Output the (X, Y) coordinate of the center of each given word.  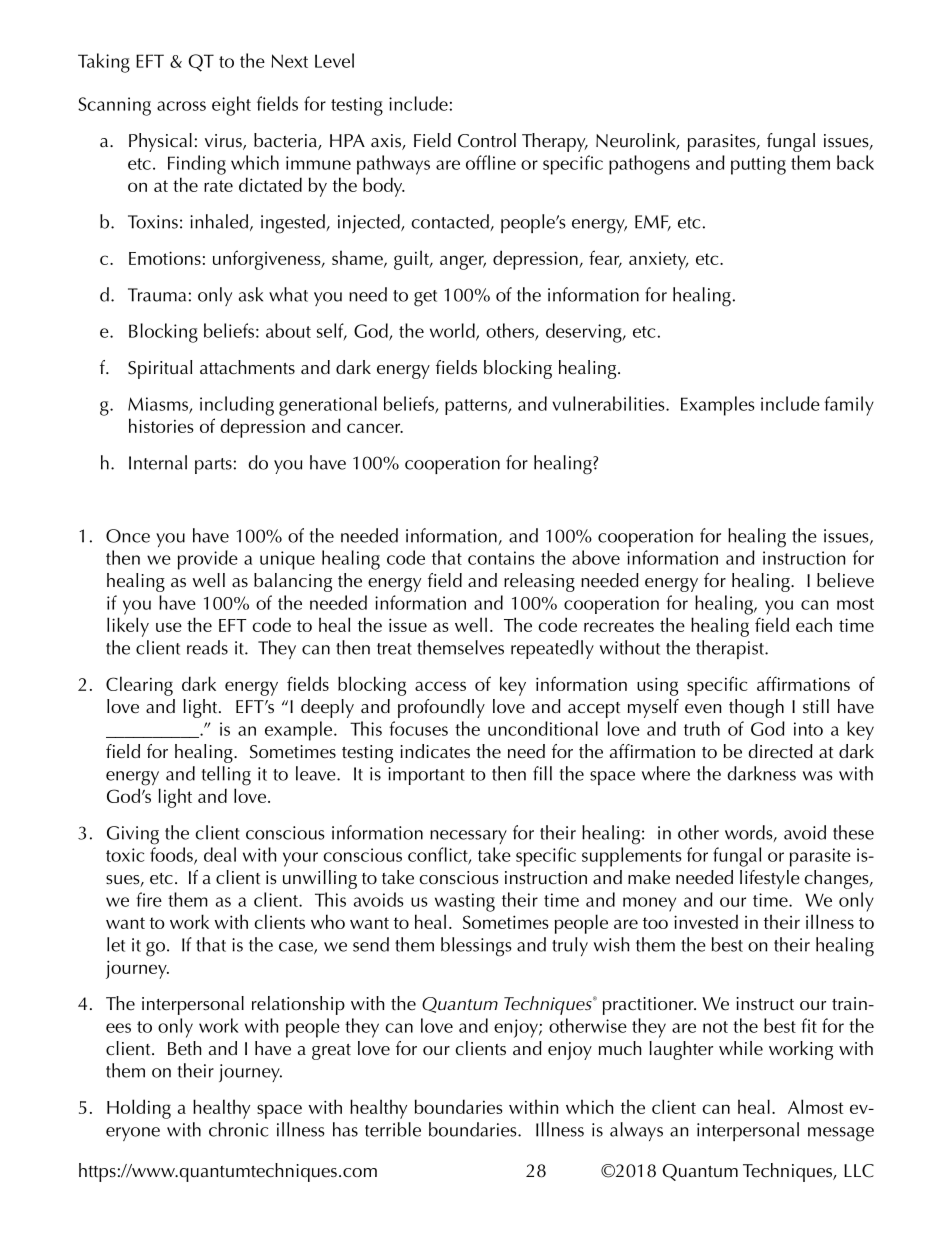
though (756, 708)
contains (501, 558)
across (181, 106)
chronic (238, 1129)
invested (706, 921)
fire (149, 899)
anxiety (658, 261)
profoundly (441, 708)
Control (487, 140)
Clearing (139, 686)
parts (213, 466)
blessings (476, 947)
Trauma (157, 295)
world (453, 331)
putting (758, 165)
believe (845, 580)
